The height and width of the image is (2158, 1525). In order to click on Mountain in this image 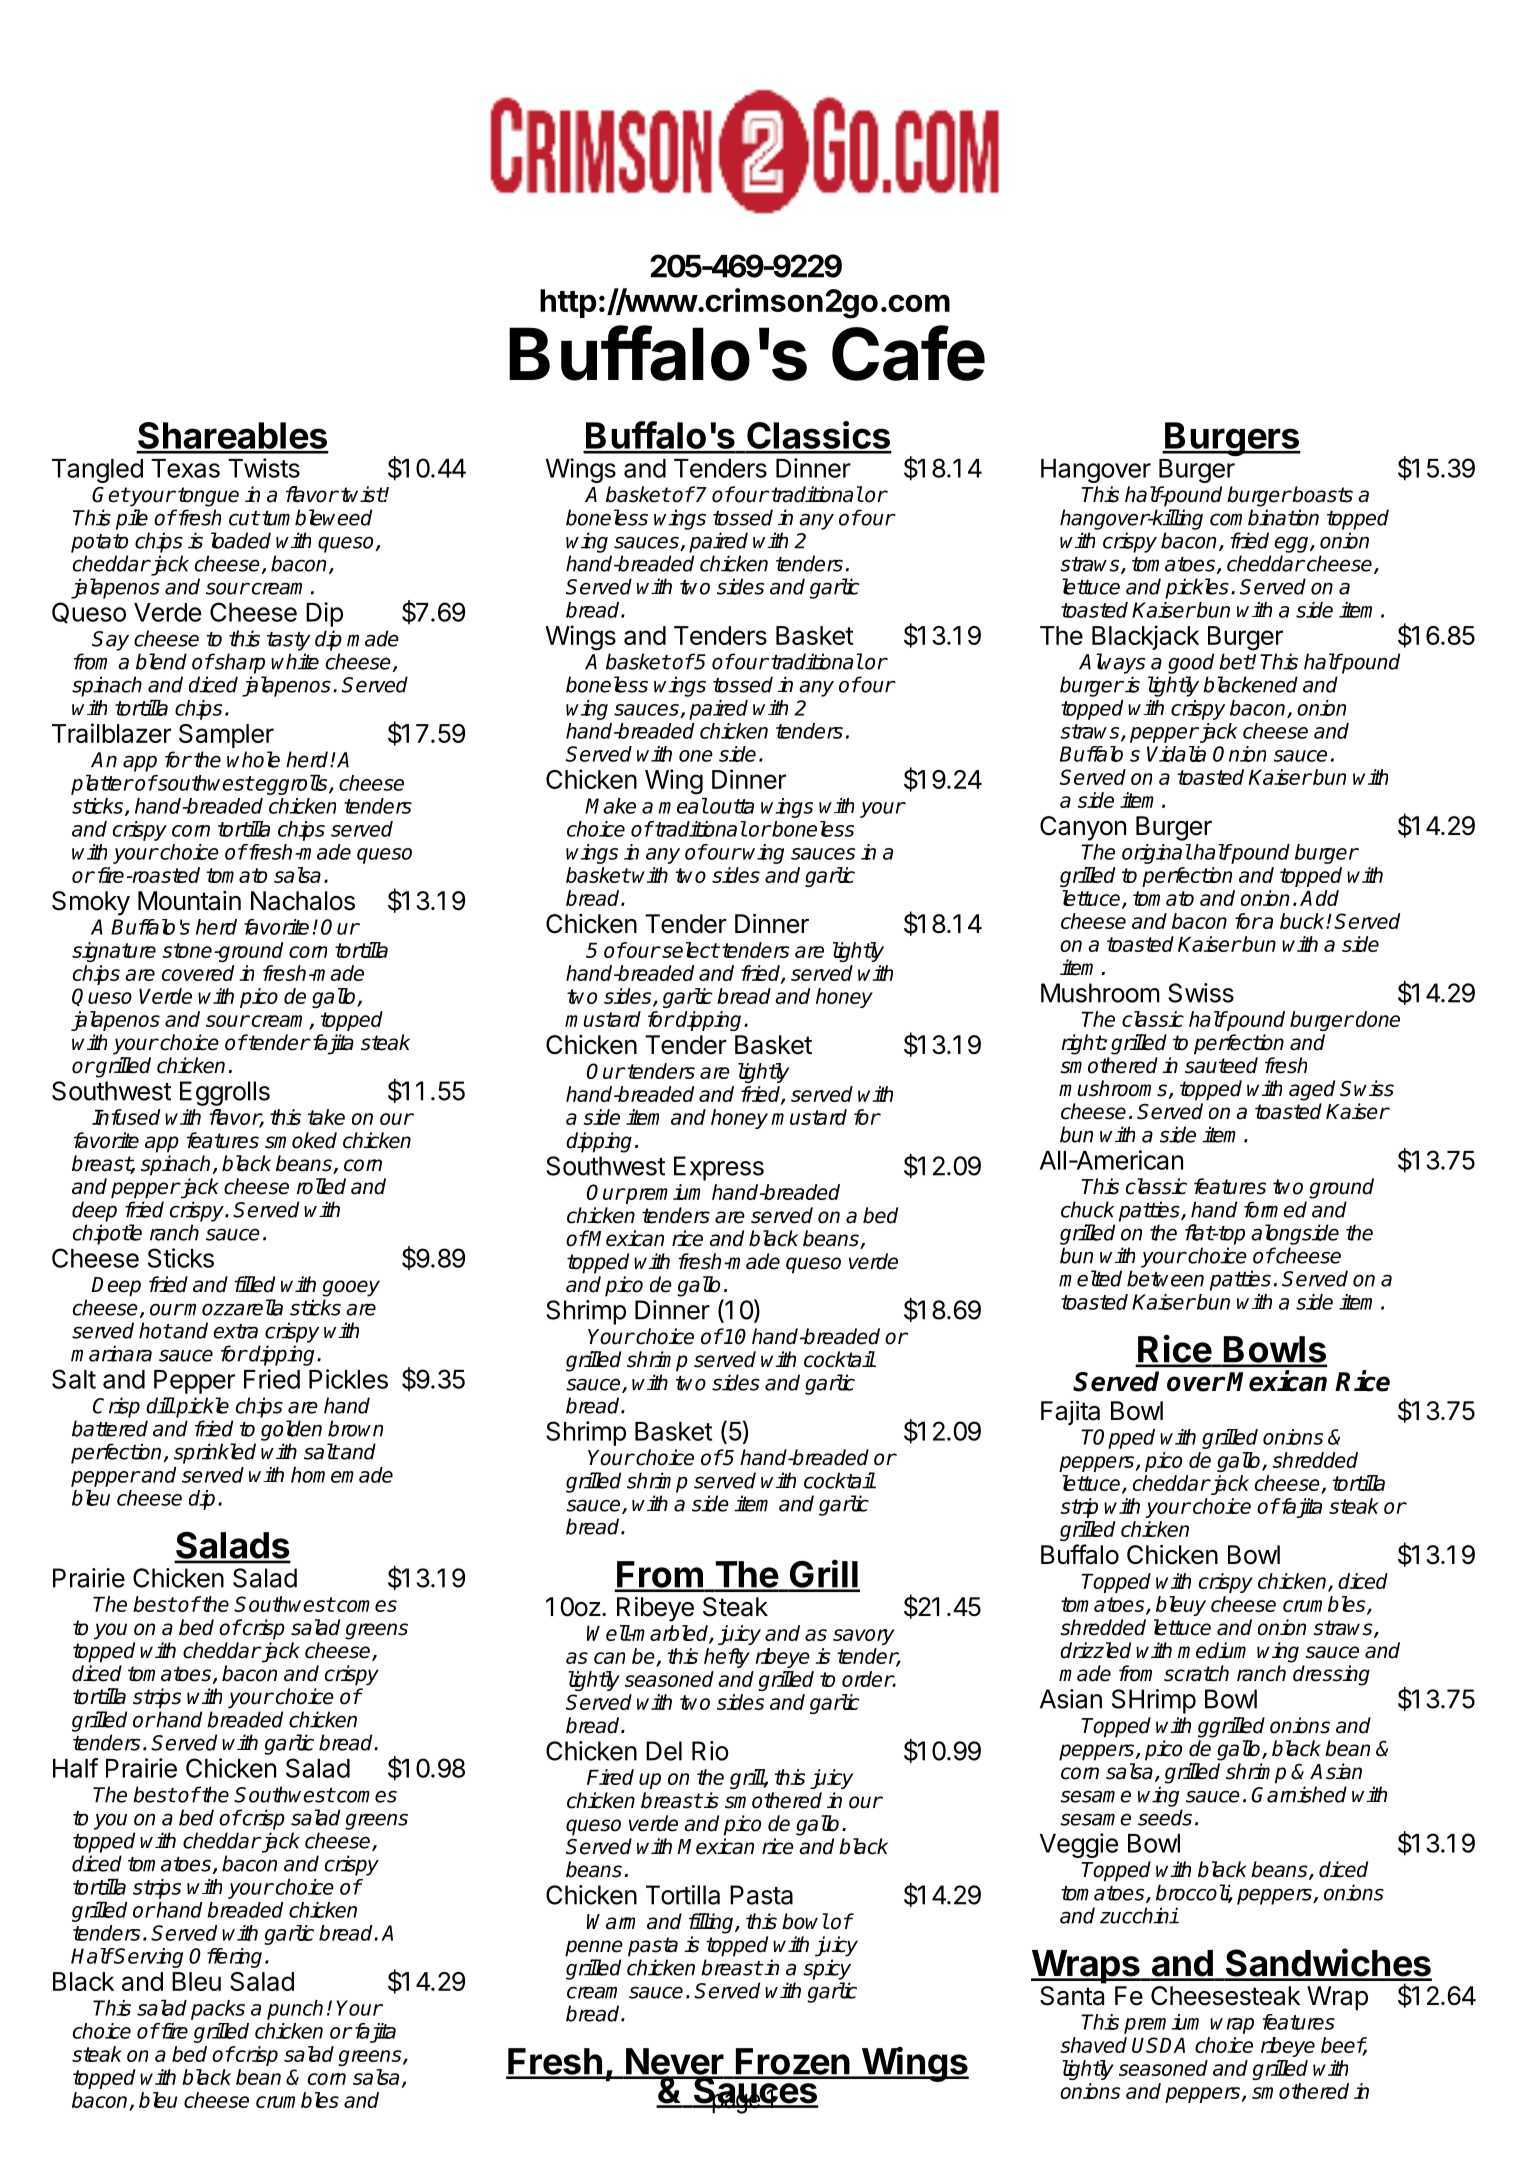, I will do `click(189, 901)`.
